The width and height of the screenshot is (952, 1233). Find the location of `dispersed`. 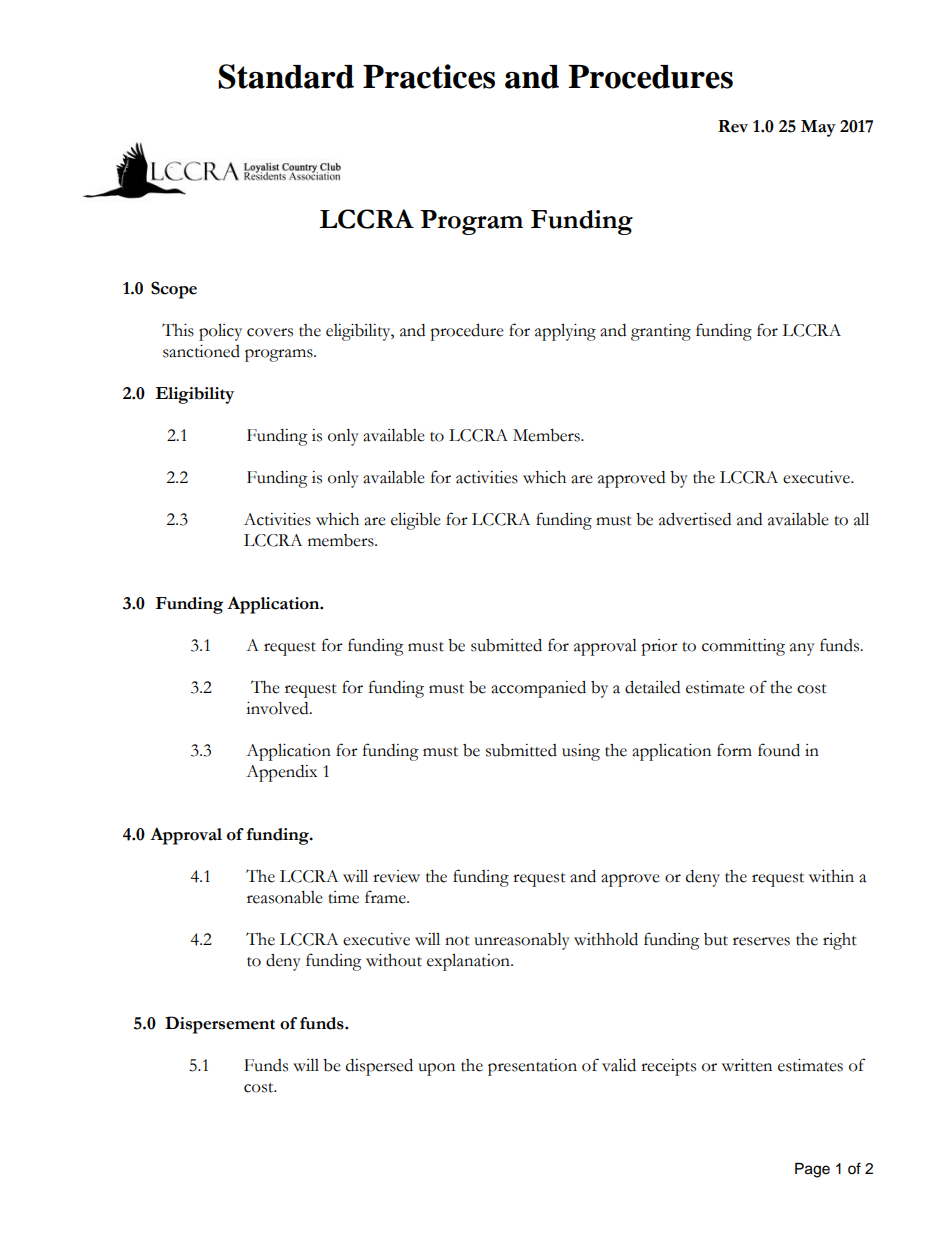

dispersed is located at coordinates (379, 1067).
